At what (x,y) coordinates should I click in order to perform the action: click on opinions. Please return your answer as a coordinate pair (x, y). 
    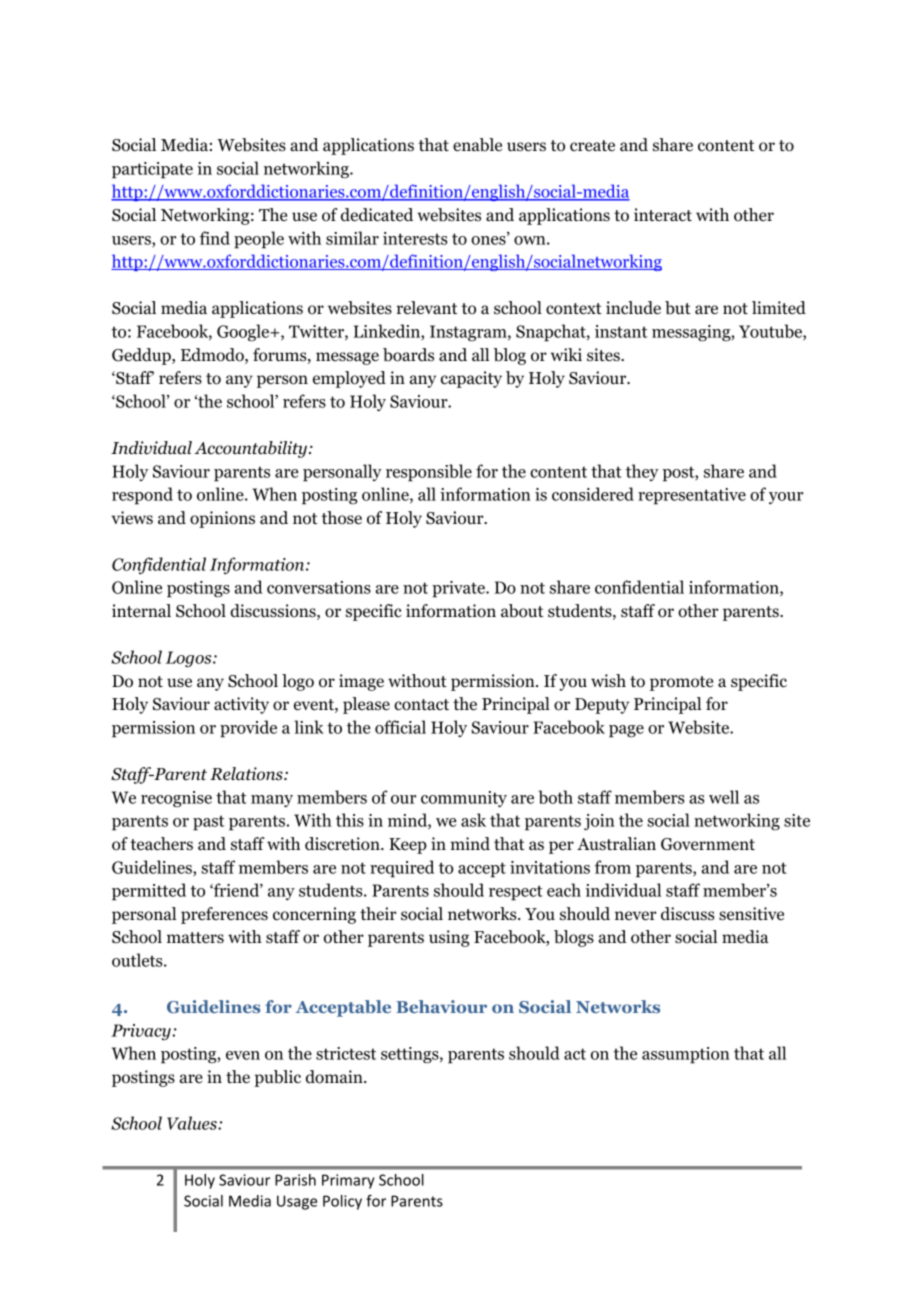
    Looking at the image, I should click on (222, 519).
